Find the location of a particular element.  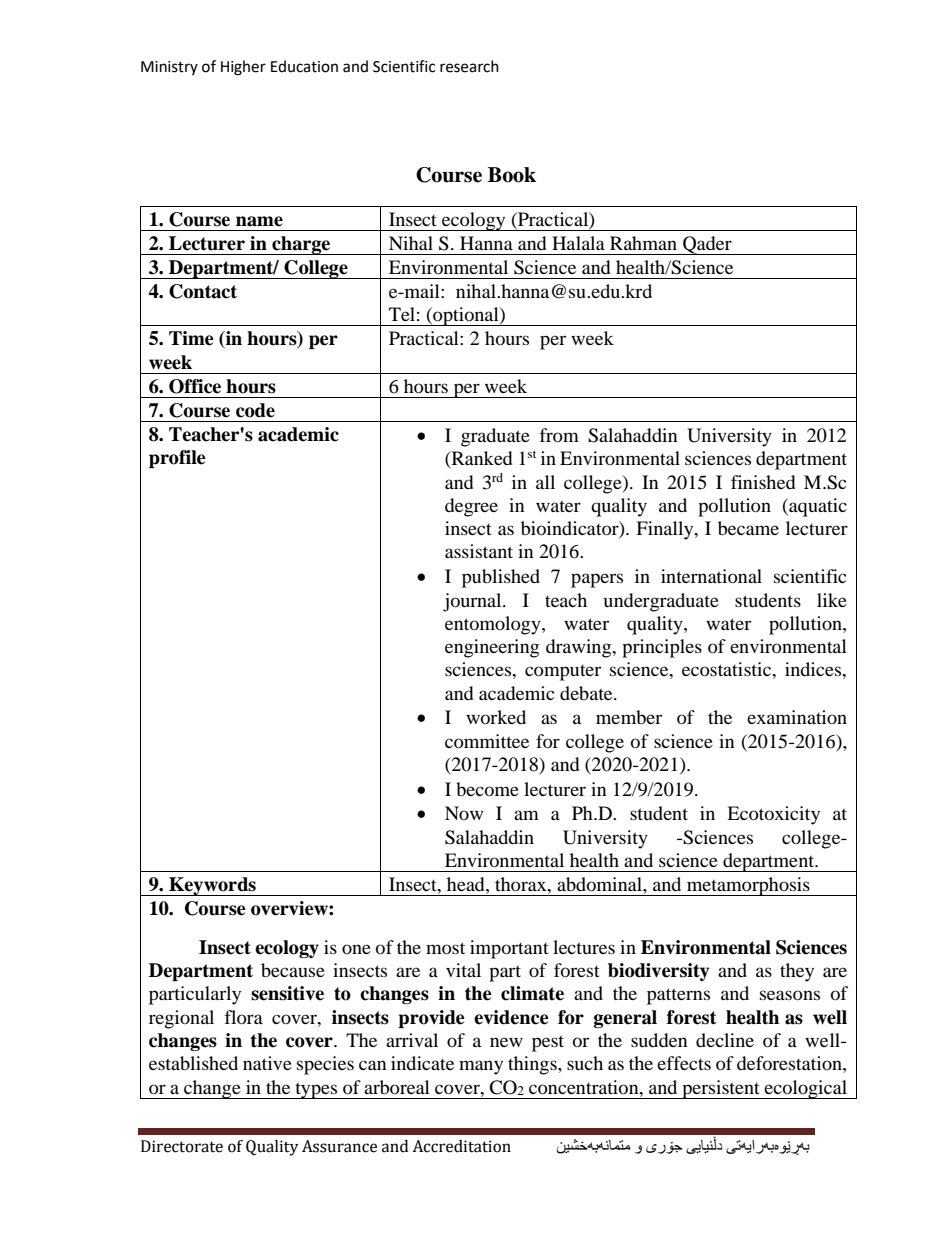

profile is located at coordinates (177, 459).
